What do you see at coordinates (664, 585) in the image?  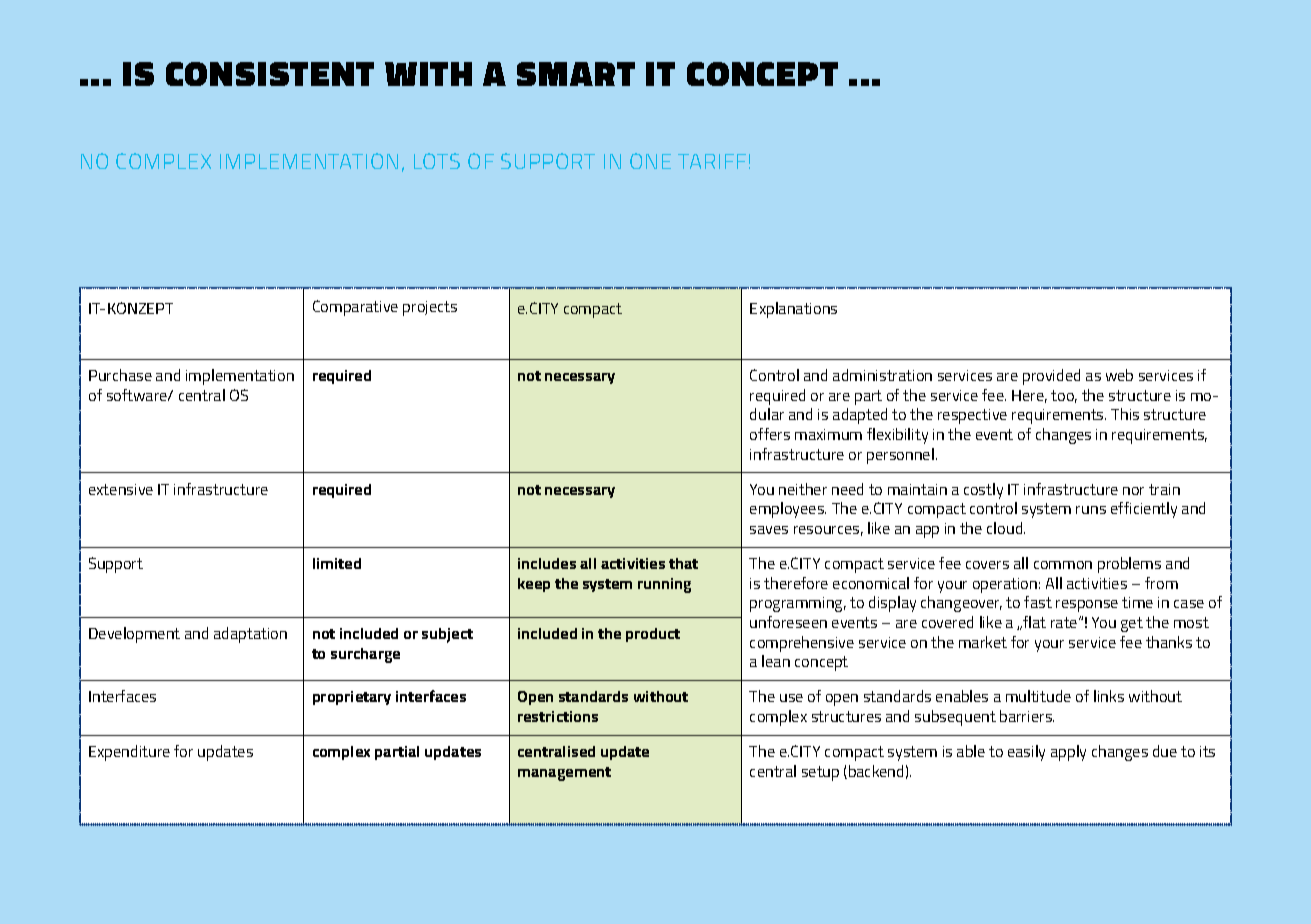 I see `running` at bounding box center [664, 585].
